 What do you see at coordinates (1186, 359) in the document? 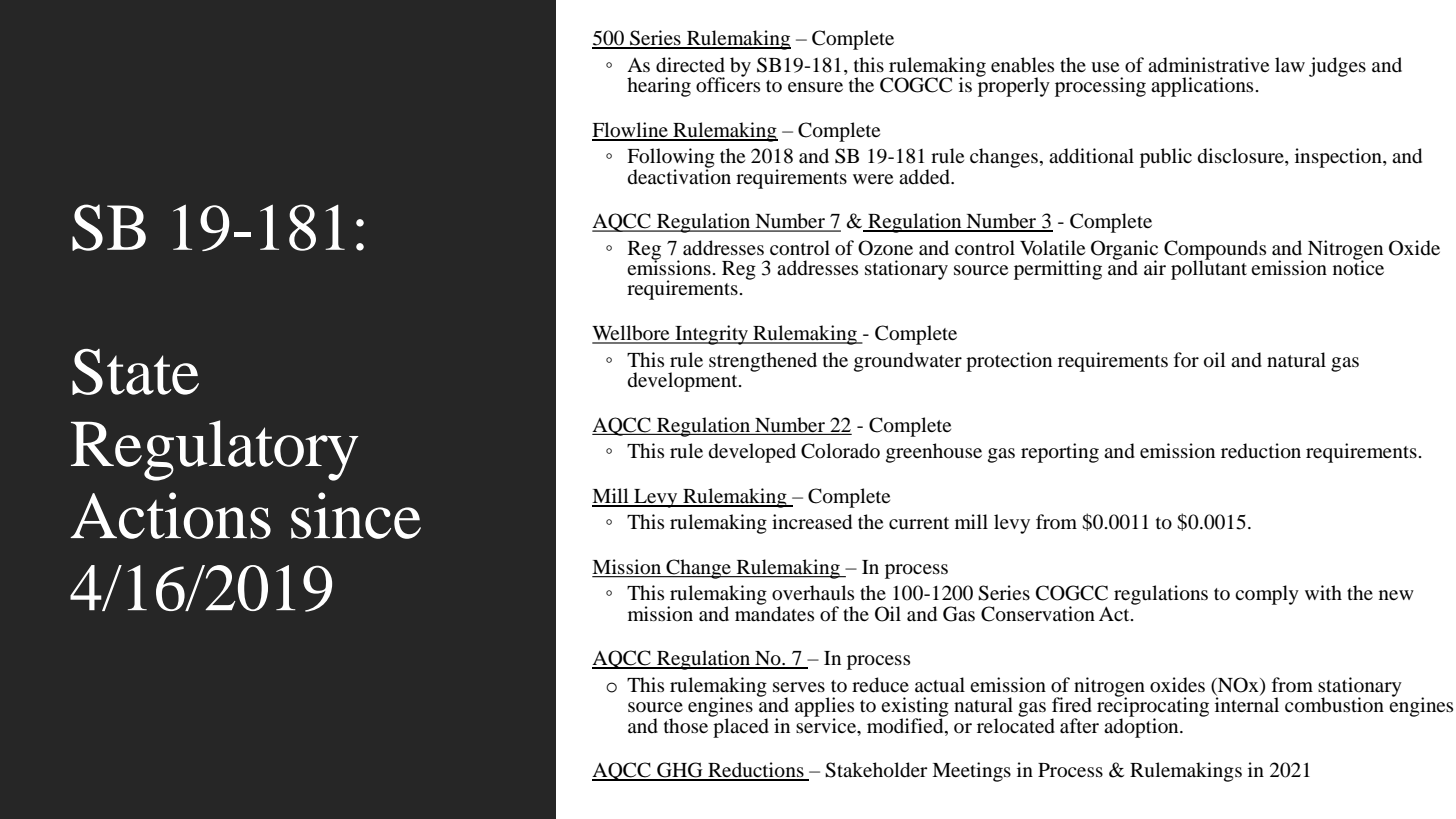
I see `for` at bounding box center [1186, 359].
